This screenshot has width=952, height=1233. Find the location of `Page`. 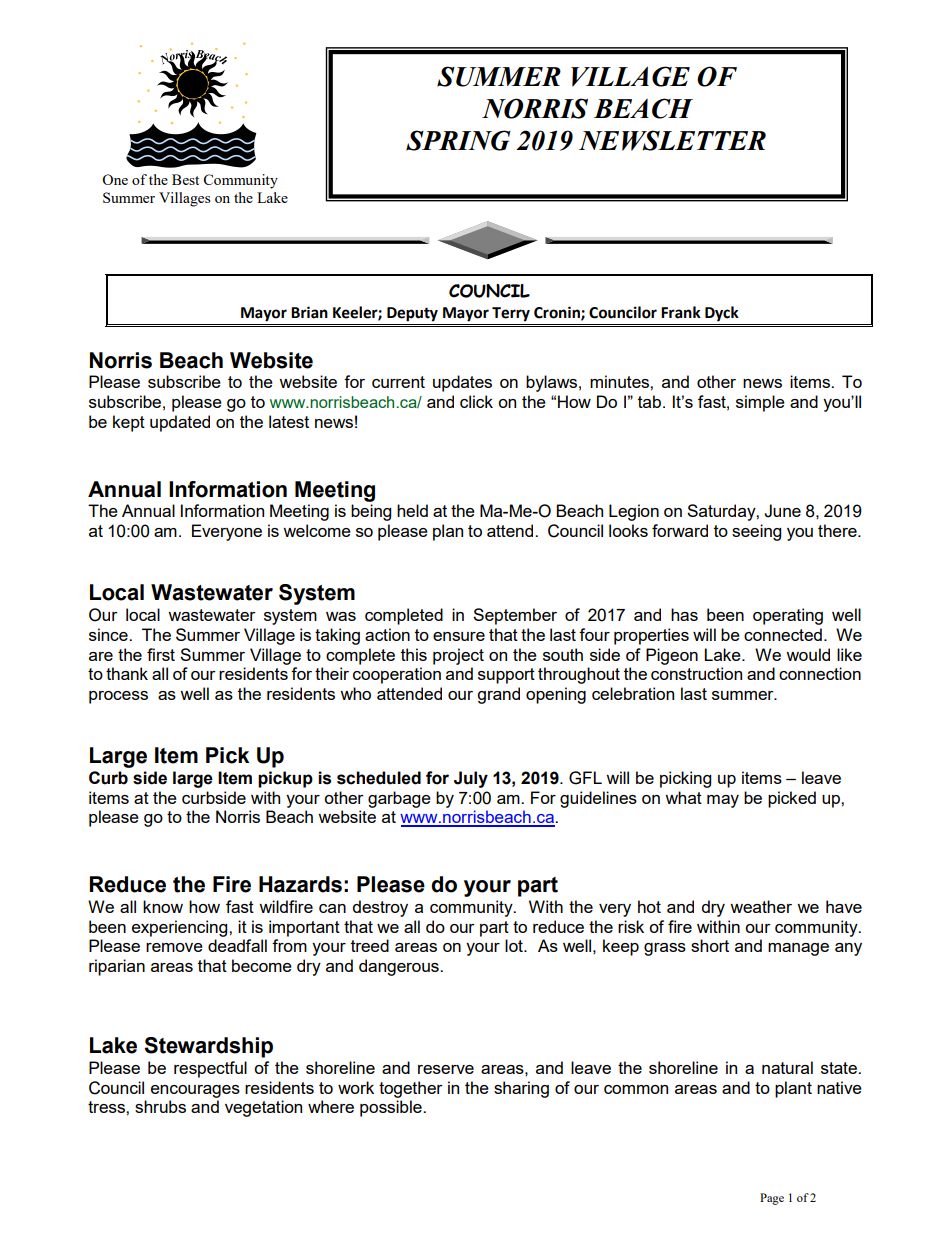

Page is located at coordinates (772, 1199).
